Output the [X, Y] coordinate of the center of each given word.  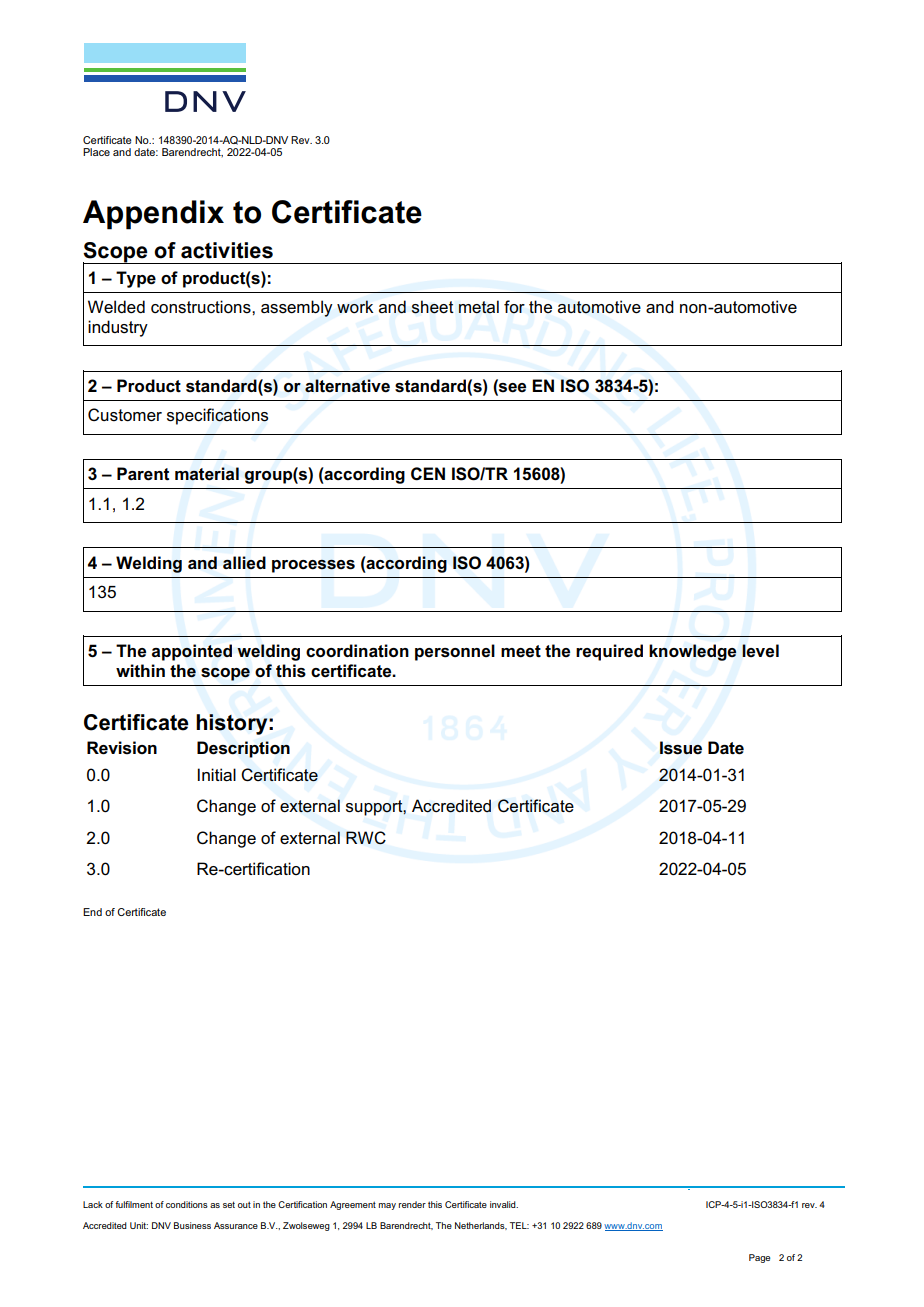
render [412, 1204]
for [514, 307]
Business [192, 1225]
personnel [455, 652]
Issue [681, 748]
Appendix [153, 215]
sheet [433, 307]
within [140, 670]
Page [759, 1258]
